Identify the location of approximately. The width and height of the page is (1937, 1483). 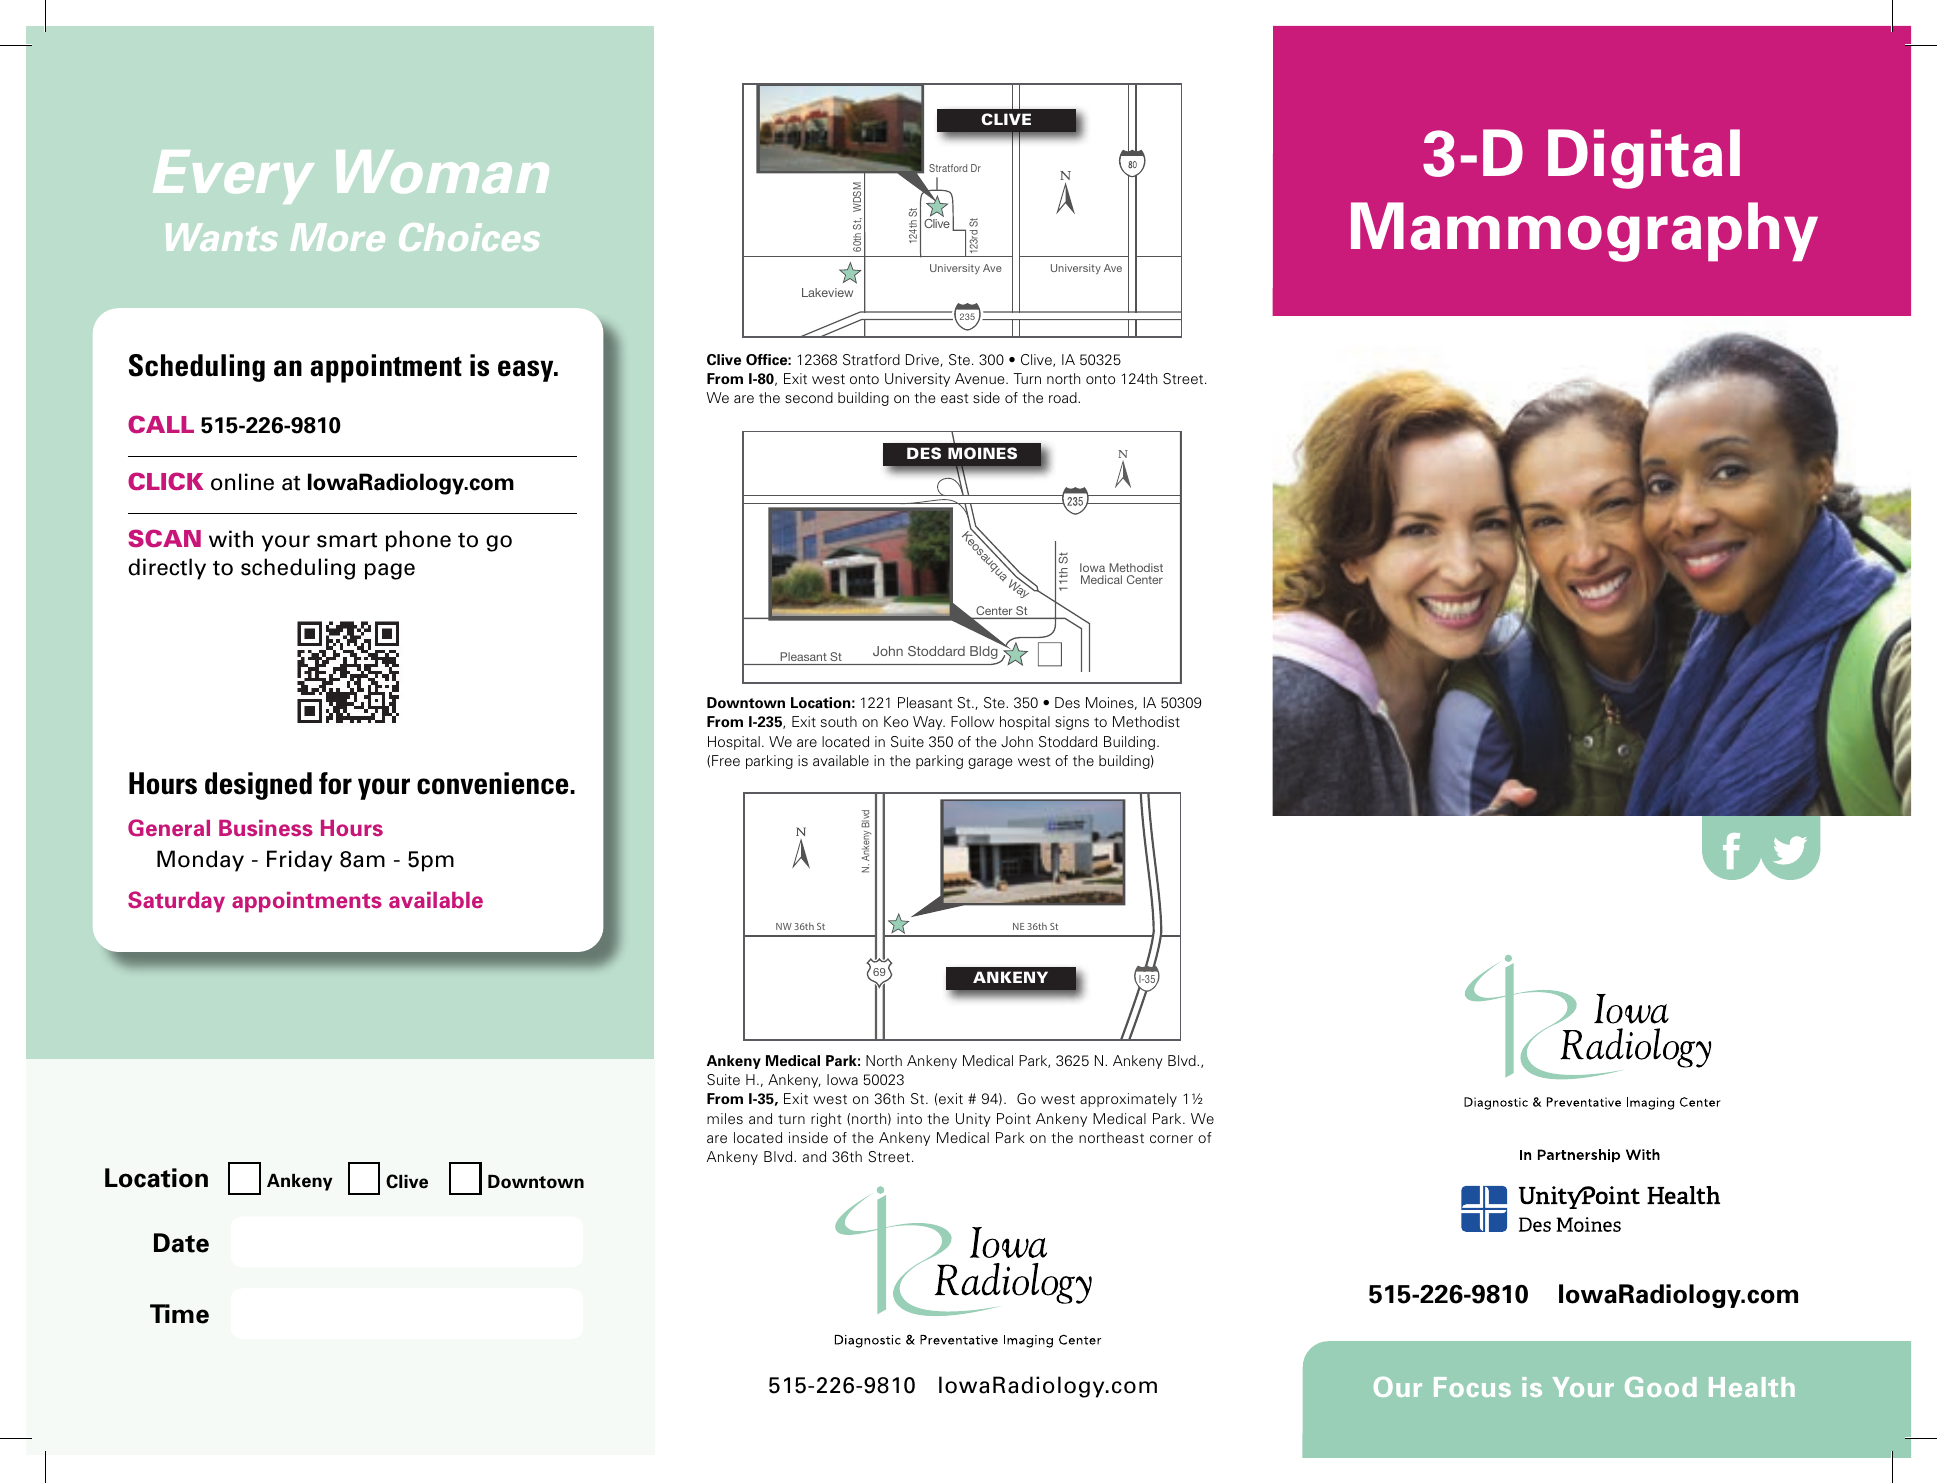
(1128, 1100).
